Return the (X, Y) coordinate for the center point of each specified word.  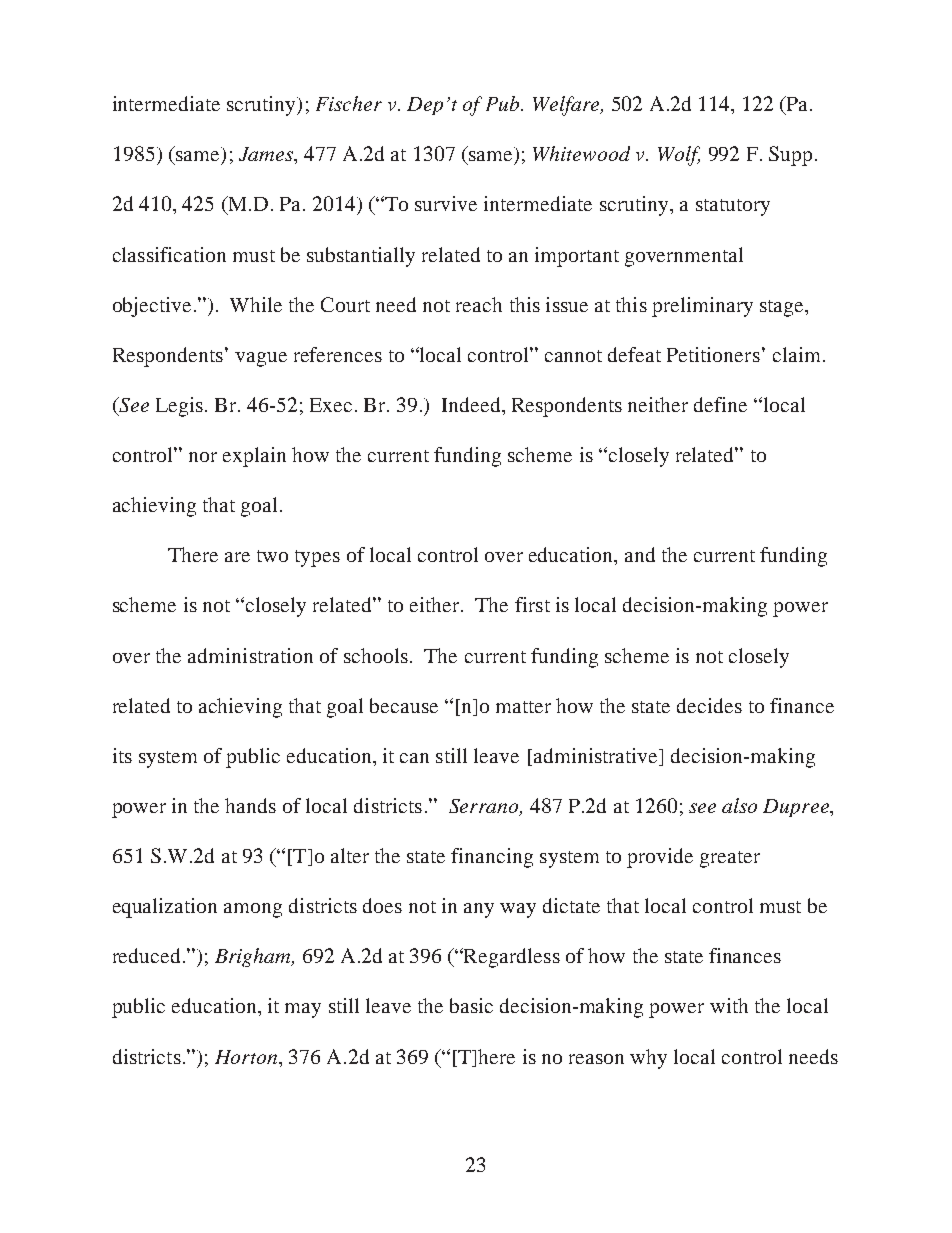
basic (471, 1005)
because (404, 705)
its (122, 755)
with (729, 1005)
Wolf (679, 156)
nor (203, 457)
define (720, 404)
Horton (247, 1057)
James (267, 154)
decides (709, 705)
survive (446, 203)
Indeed (472, 404)
